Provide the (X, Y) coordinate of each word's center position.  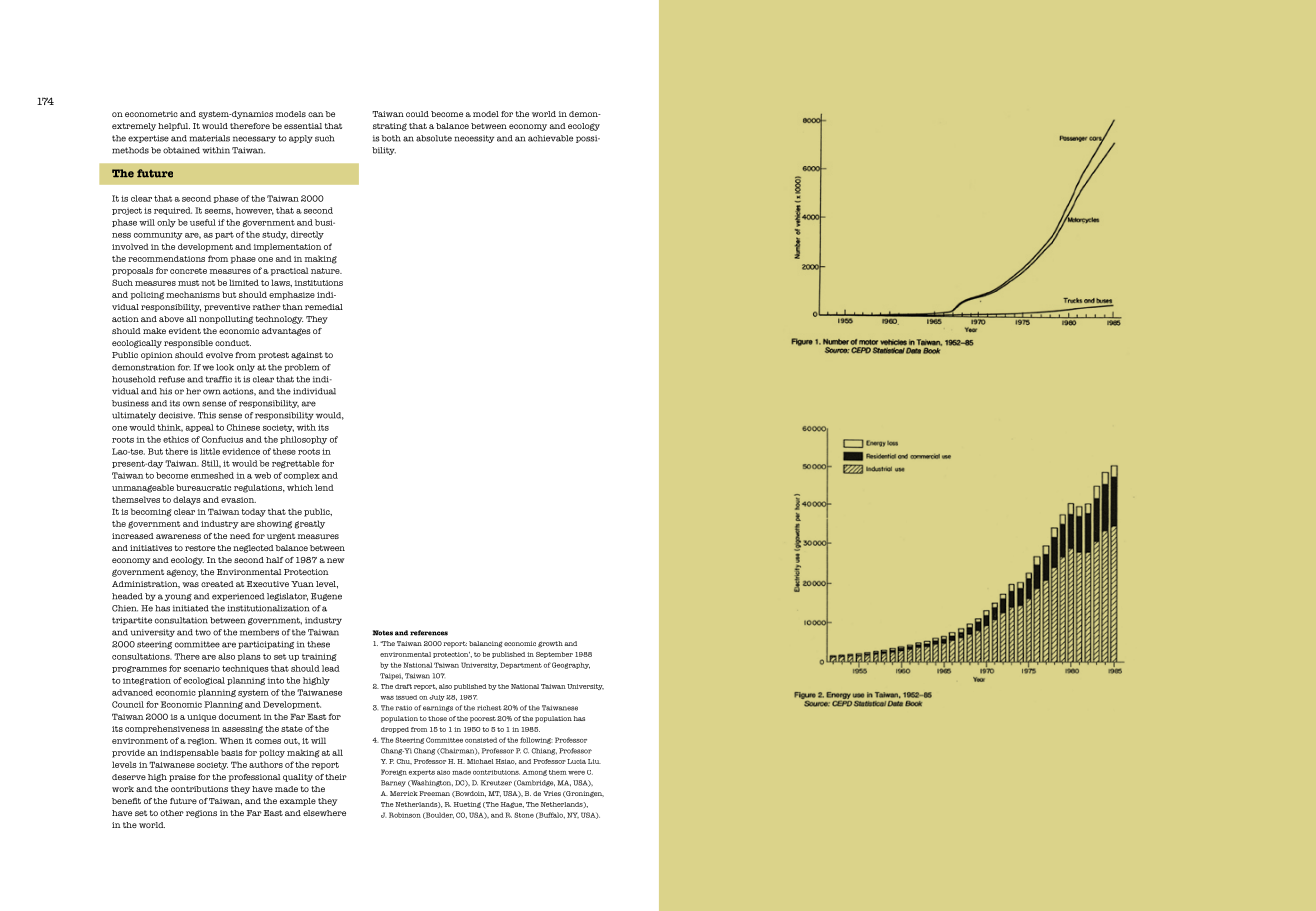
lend (324, 487)
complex (302, 476)
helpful (174, 127)
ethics (176, 439)
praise (182, 778)
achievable (550, 138)
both (391, 138)
